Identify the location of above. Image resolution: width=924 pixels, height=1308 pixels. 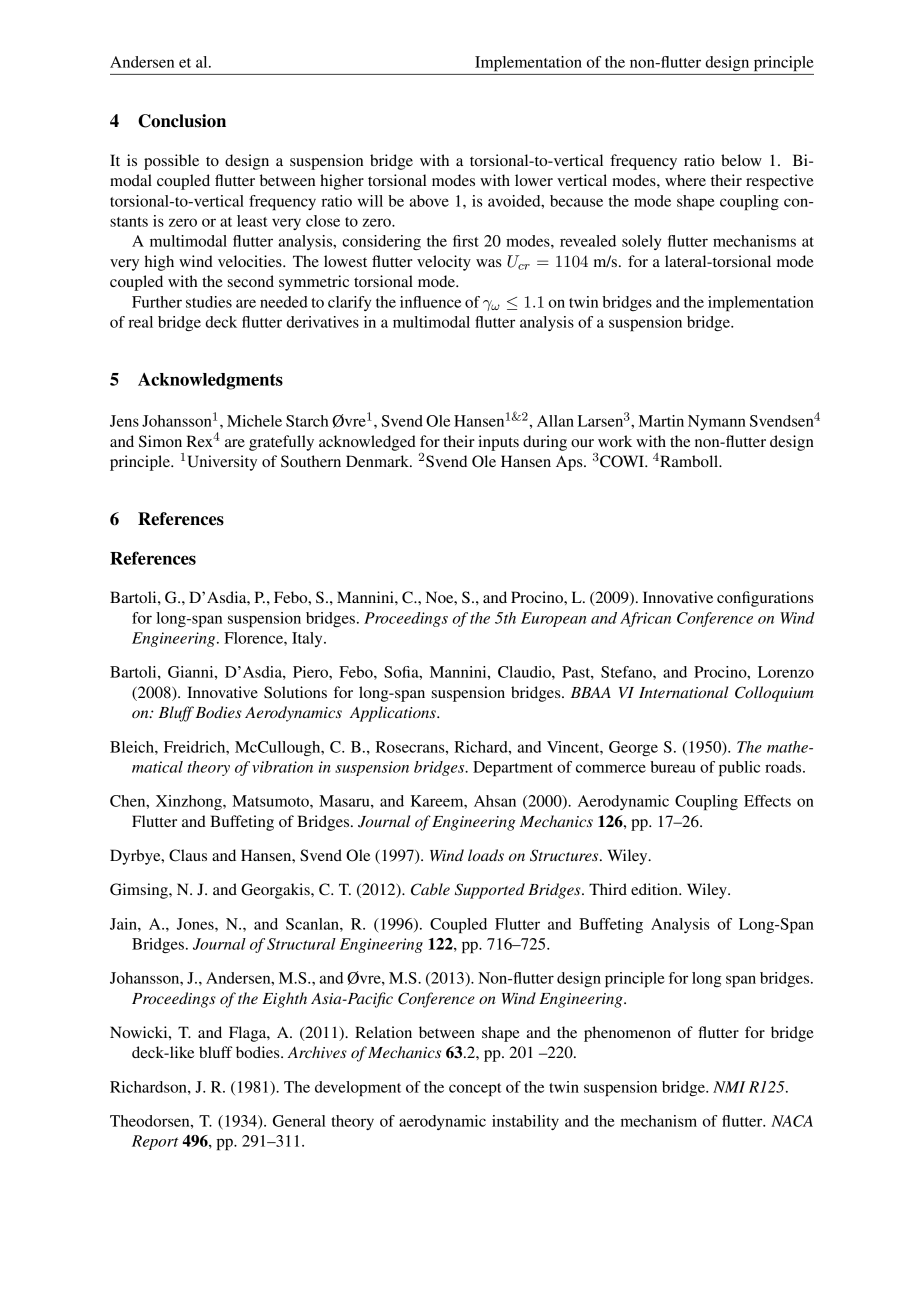
(429, 201).
